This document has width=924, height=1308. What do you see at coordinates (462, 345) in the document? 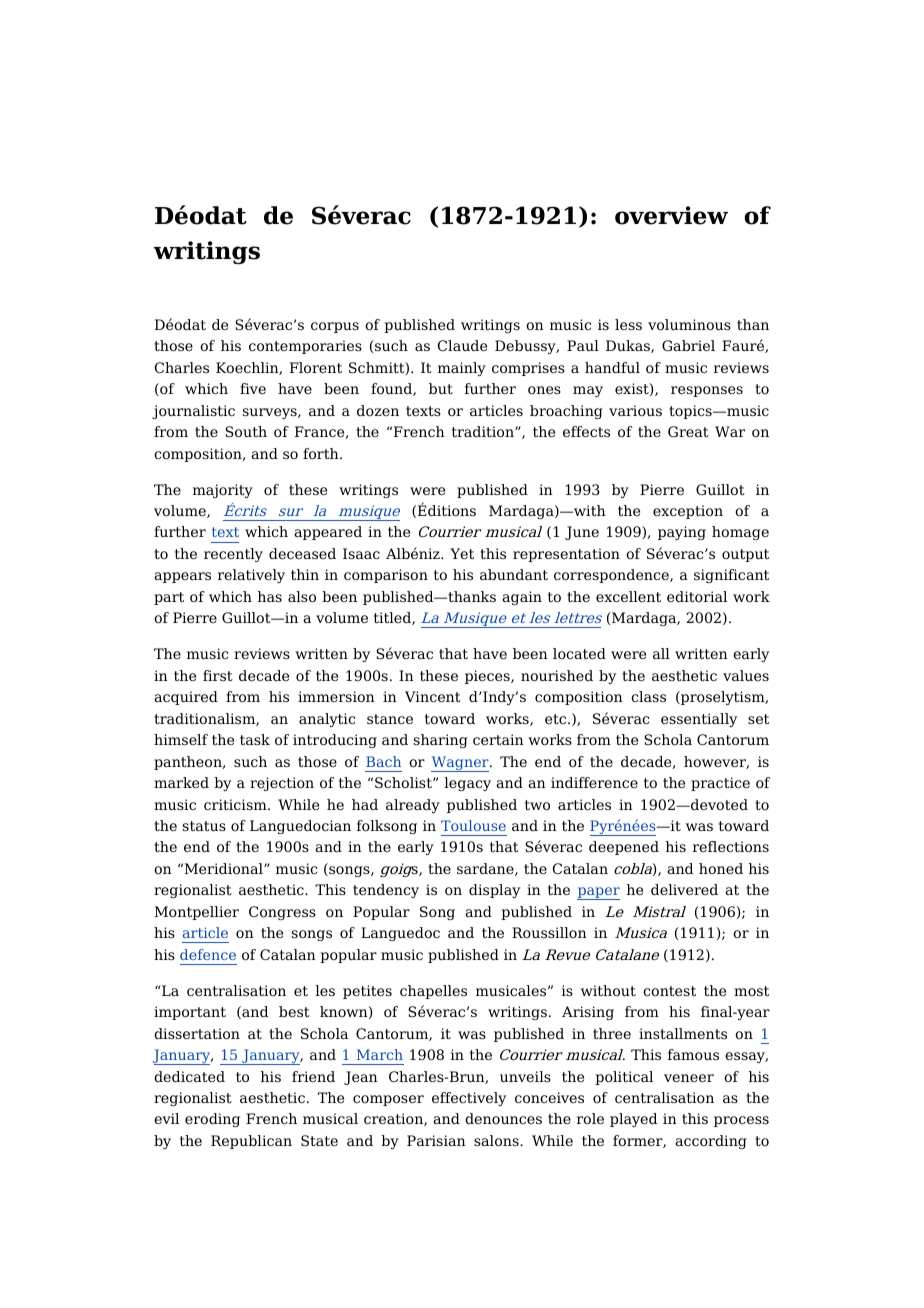
I see `Claude` at bounding box center [462, 345].
